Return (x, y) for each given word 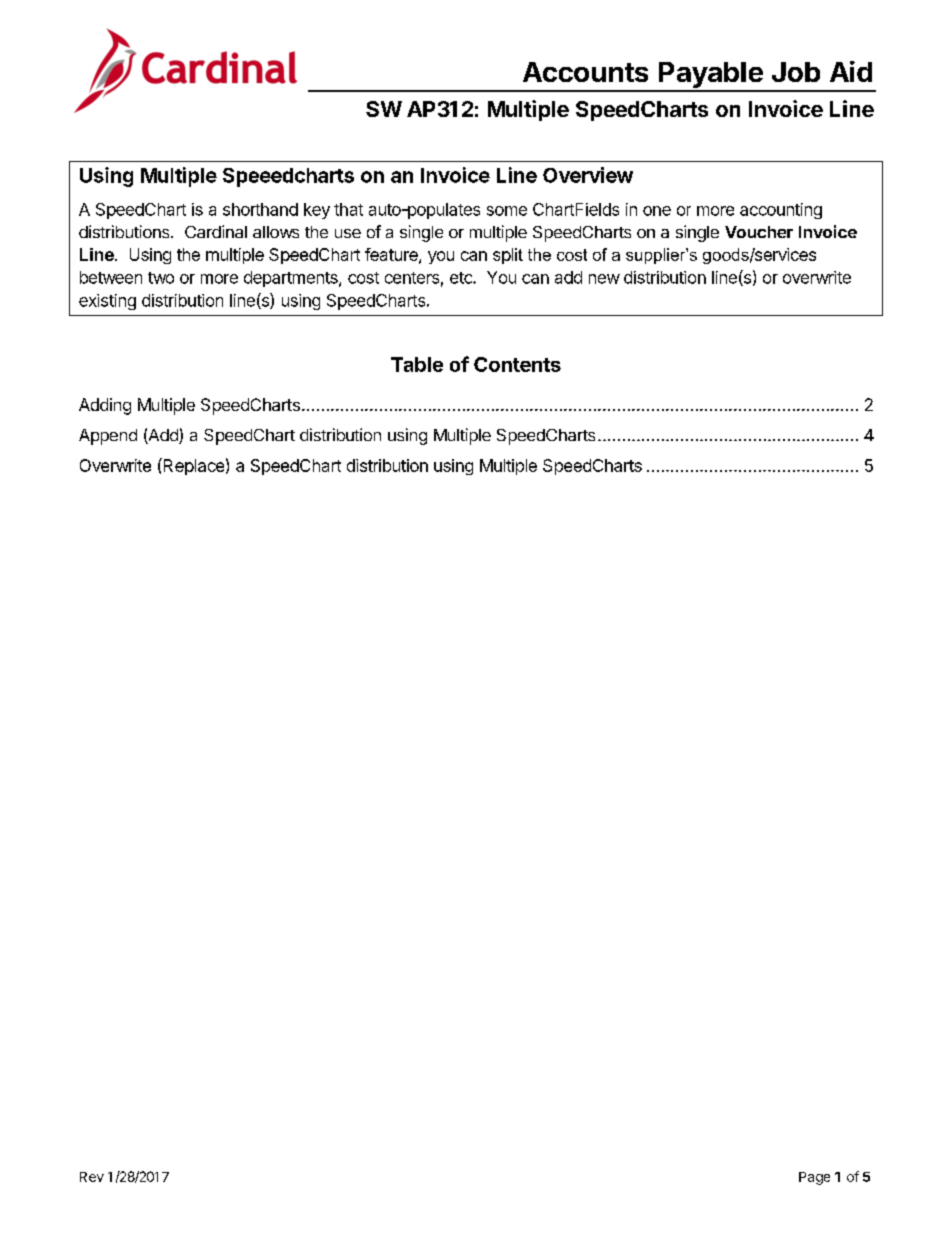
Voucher (759, 232)
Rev (92, 1177)
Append (108, 437)
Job (796, 72)
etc (462, 278)
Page (814, 1178)
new (604, 279)
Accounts (585, 72)
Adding (105, 406)
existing (107, 302)
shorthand (260, 209)
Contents (517, 364)
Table (417, 364)
